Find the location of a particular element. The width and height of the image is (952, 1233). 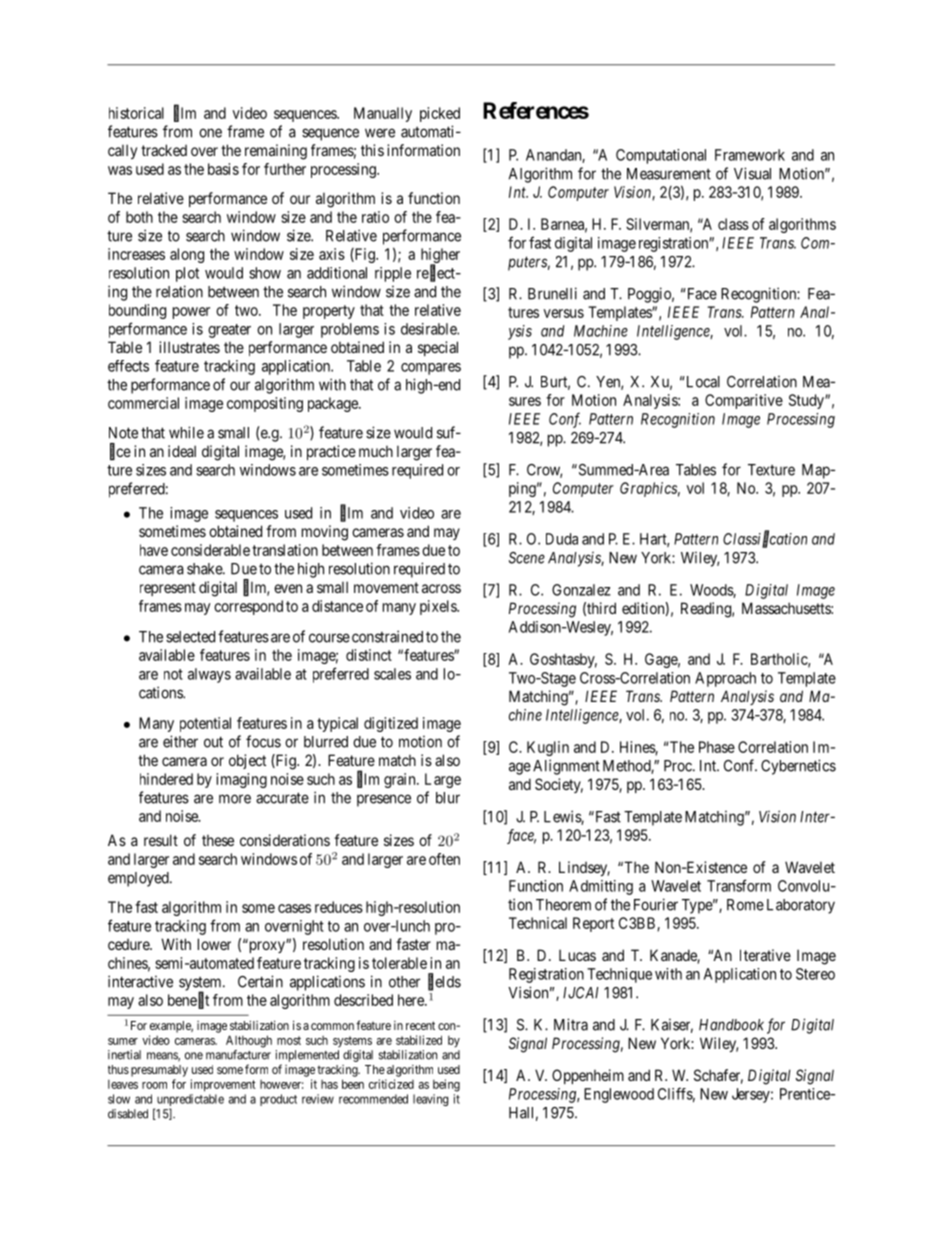

Handbook is located at coordinates (731, 1025).
